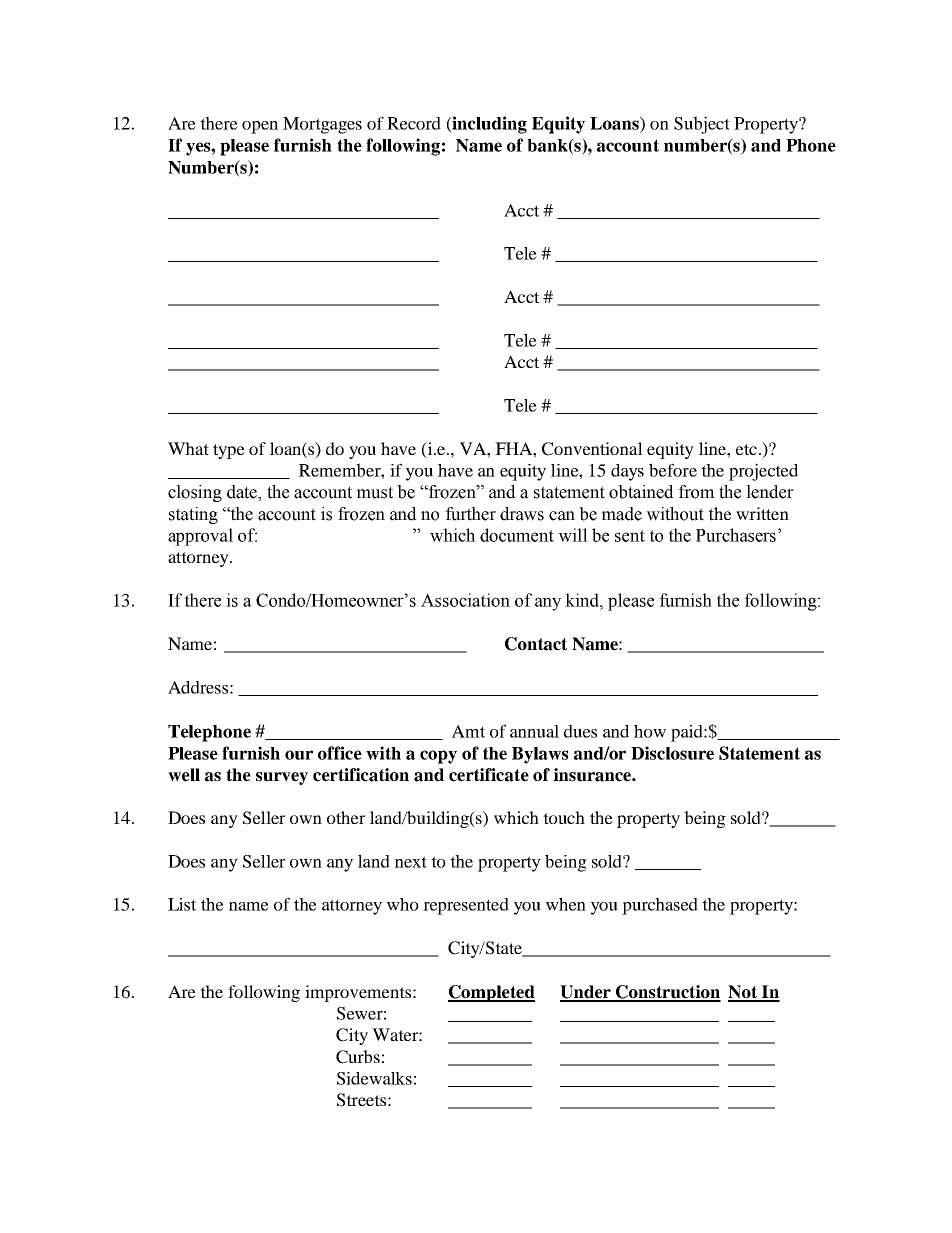 This screenshot has height=1233, width=952. I want to click on including, so click(488, 125).
